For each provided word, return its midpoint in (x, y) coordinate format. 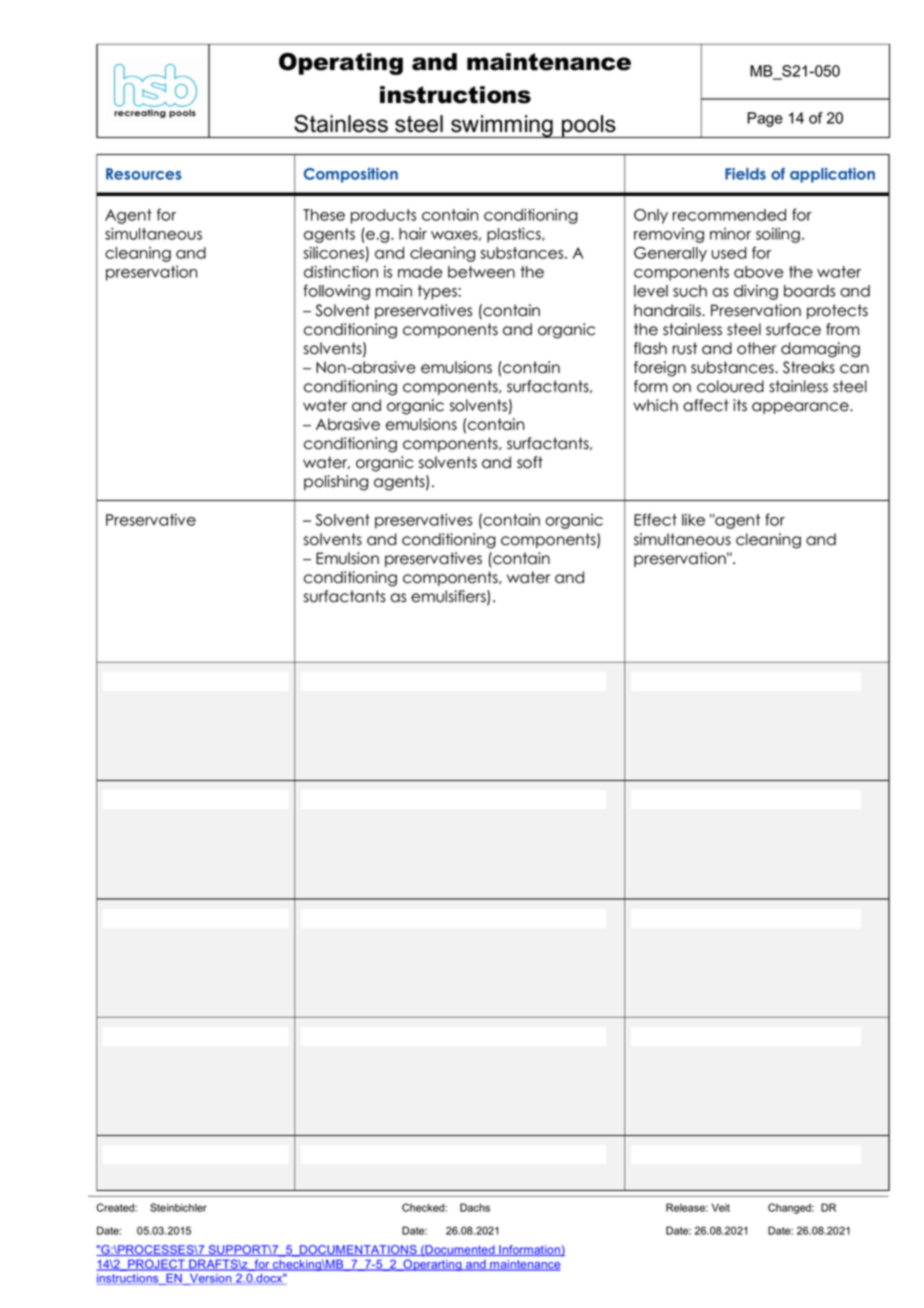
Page (765, 119)
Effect (655, 519)
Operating (341, 64)
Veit (721, 1207)
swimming (502, 126)
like (693, 520)
